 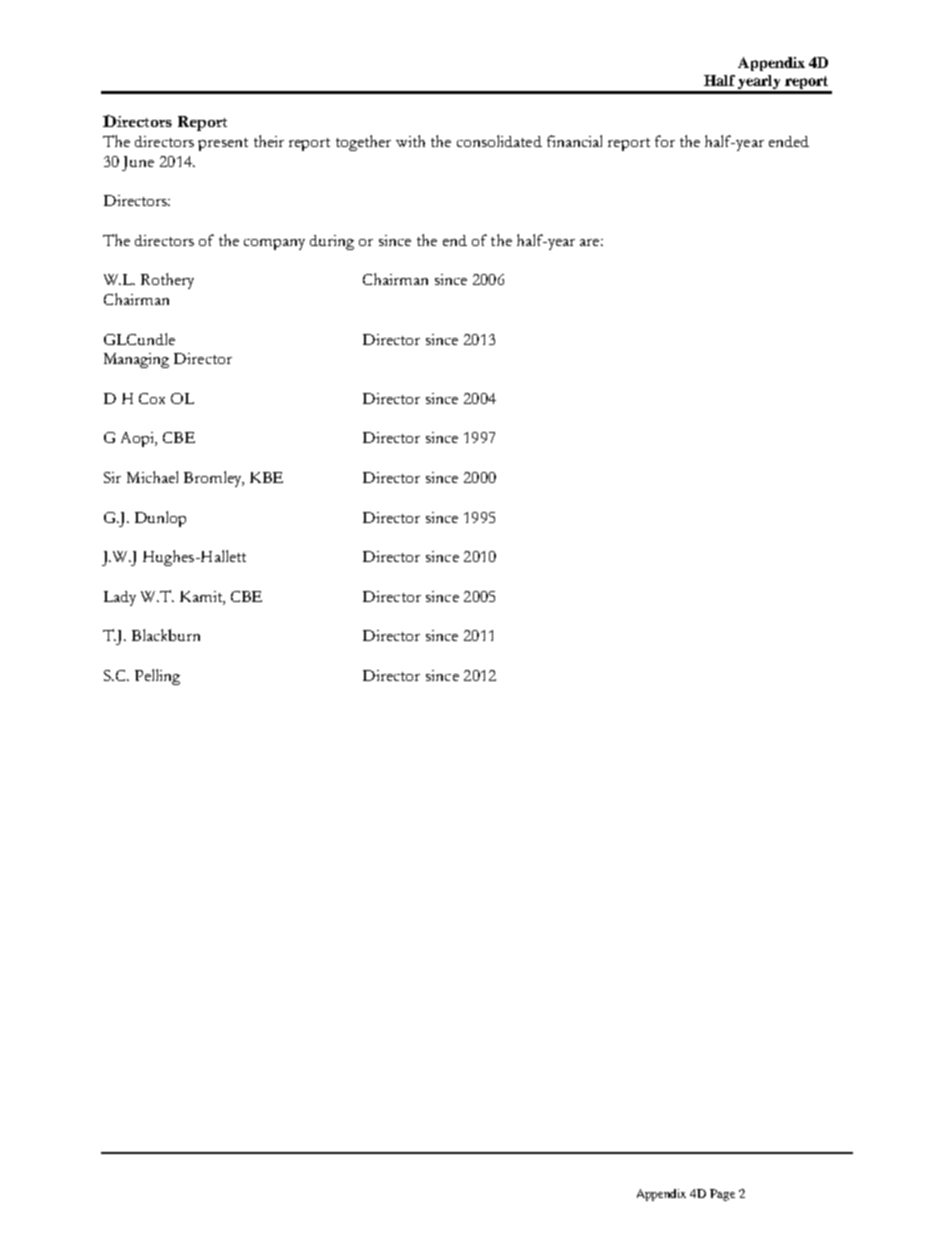 What do you see at coordinates (120, 598) in the screenshot?
I see `Lady` at bounding box center [120, 598].
